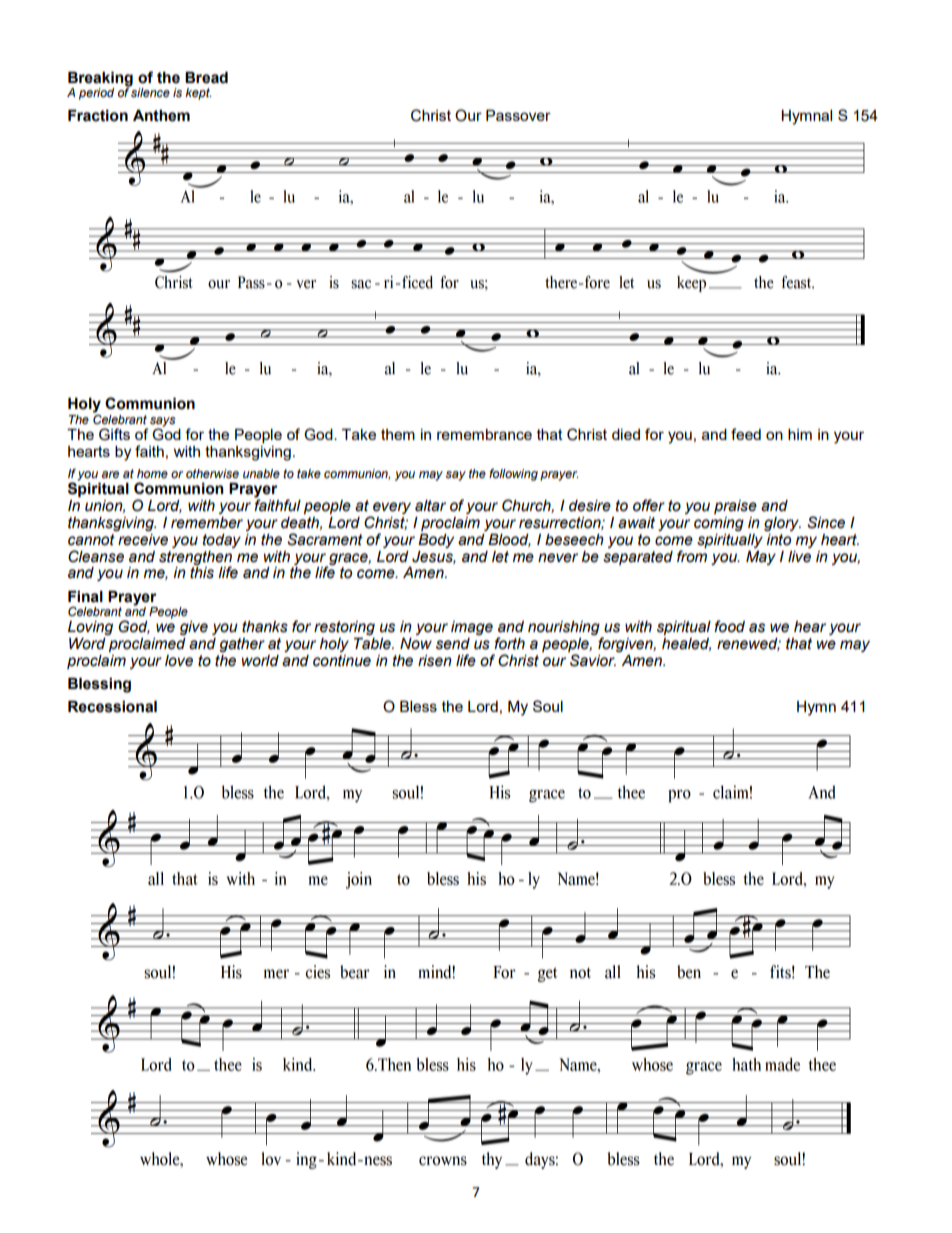  I want to click on coming, so click(719, 524).
